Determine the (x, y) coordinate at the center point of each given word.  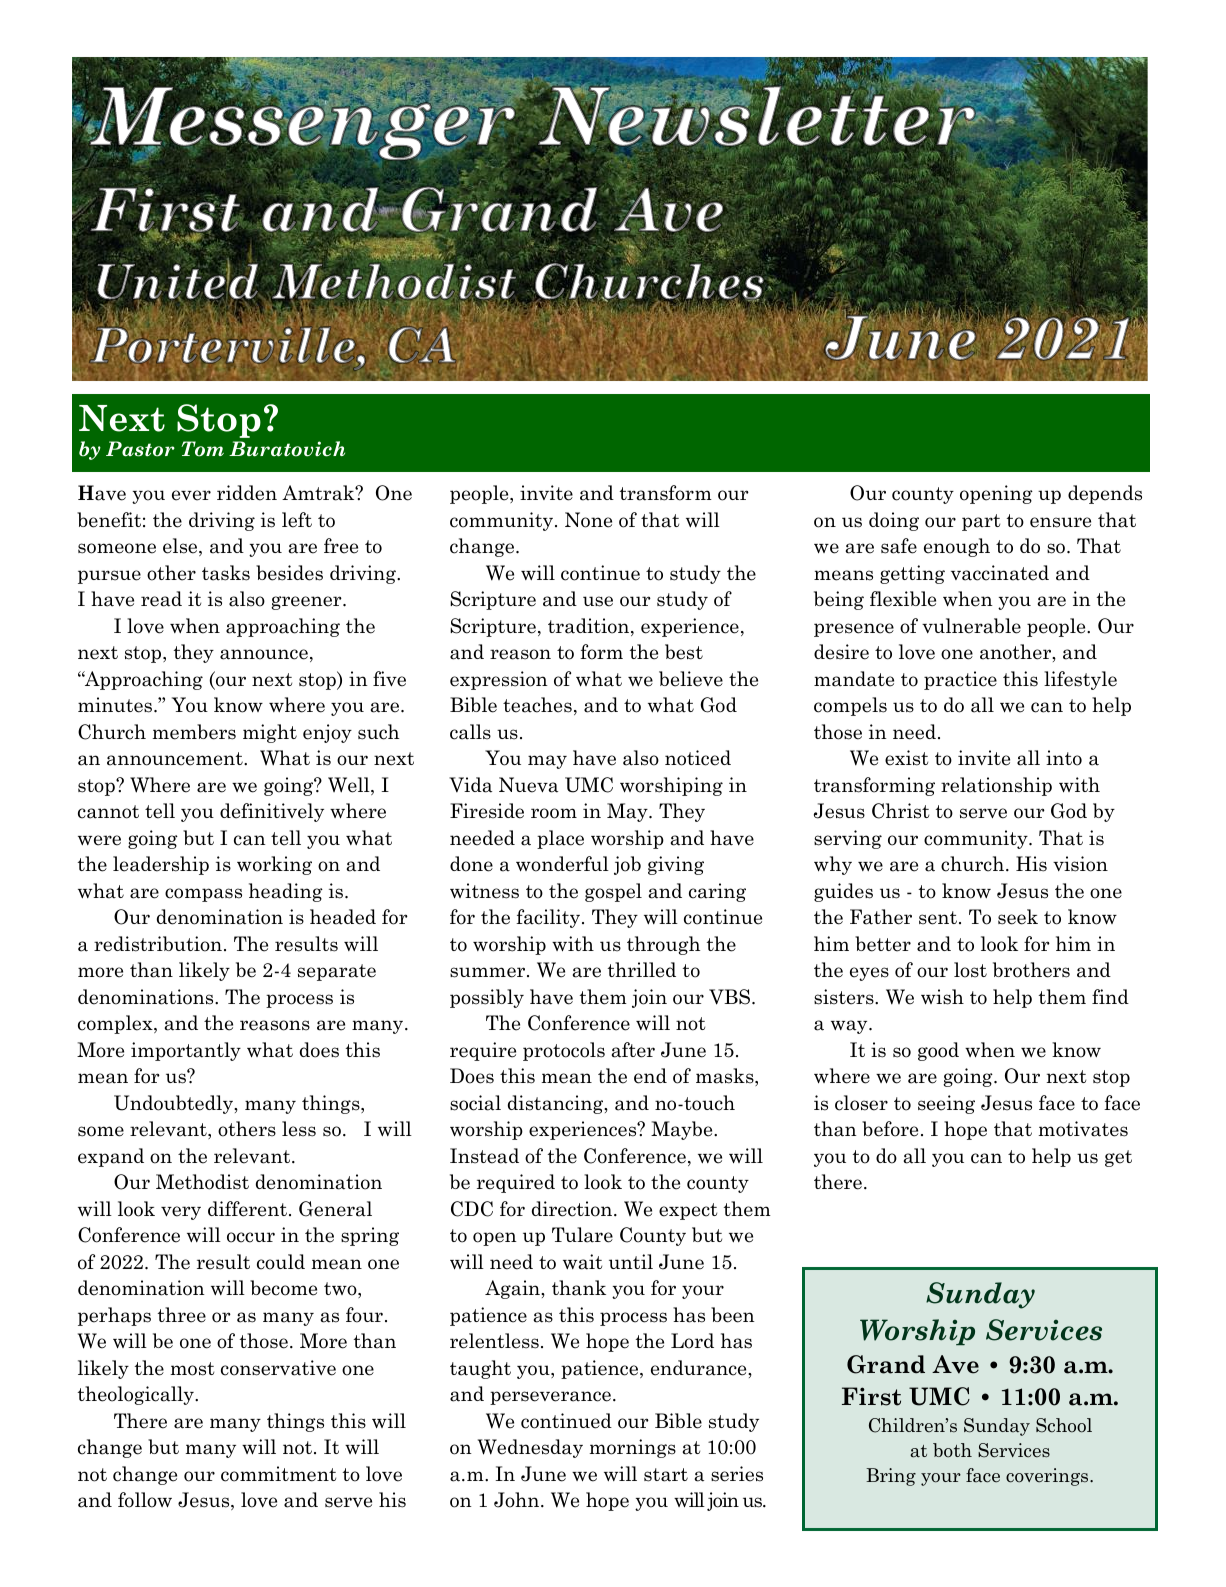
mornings (632, 1448)
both (952, 1450)
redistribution (158, 944)
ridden (247, 493)
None (588, 520)
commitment (278, 1474)
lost (970, 970)
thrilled (642, 970)
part (981, 522)
